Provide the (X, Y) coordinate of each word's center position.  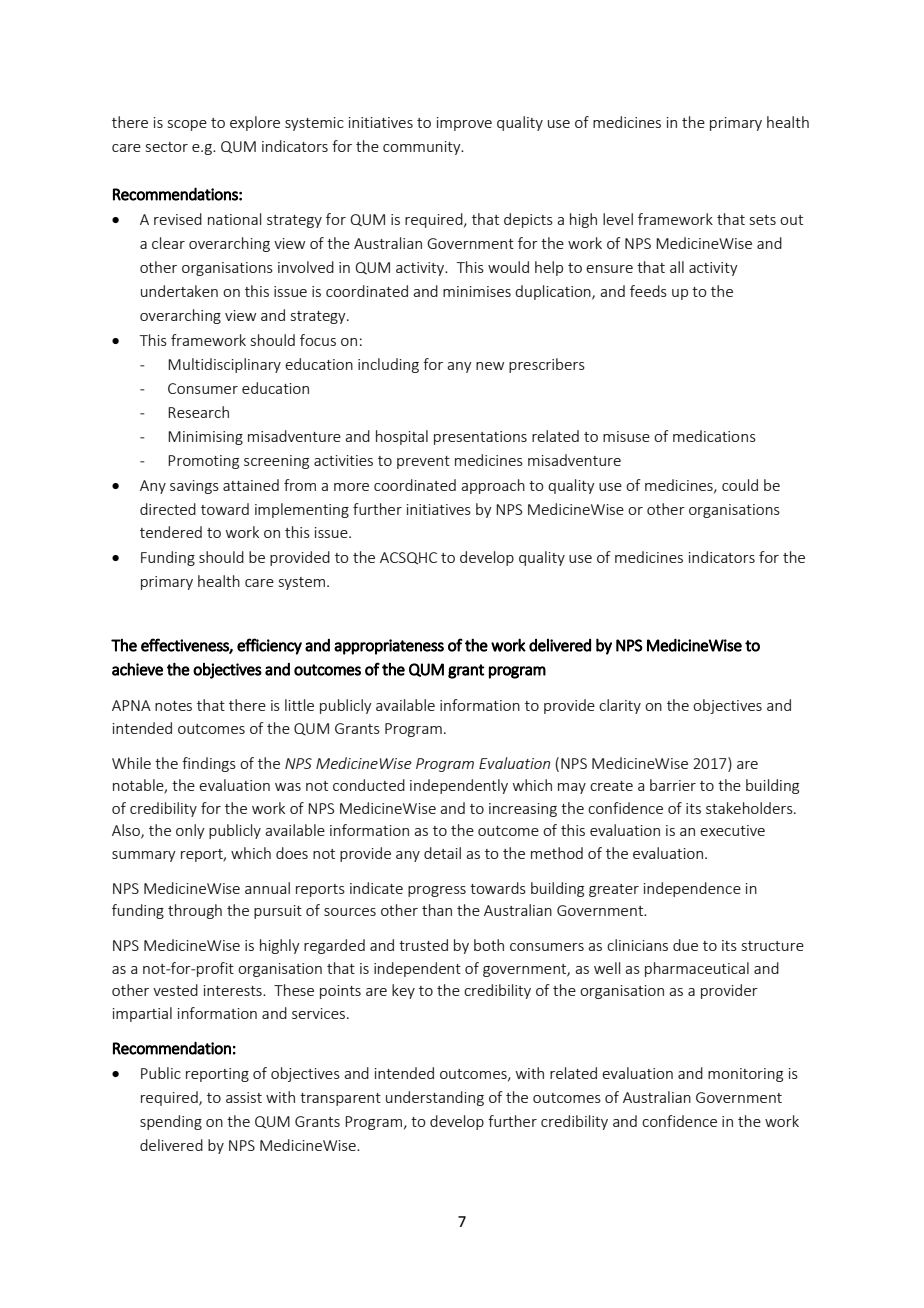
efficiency (269, 646)
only (190, 831)
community (423, 148)
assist (244, 1097)
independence (692, 889)
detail (442, 853)
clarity (620, 706)
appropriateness (389, 647)
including (388, 365)
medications (714, 436)
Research (198, 412)
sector (167, 147)
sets (763, 220)
